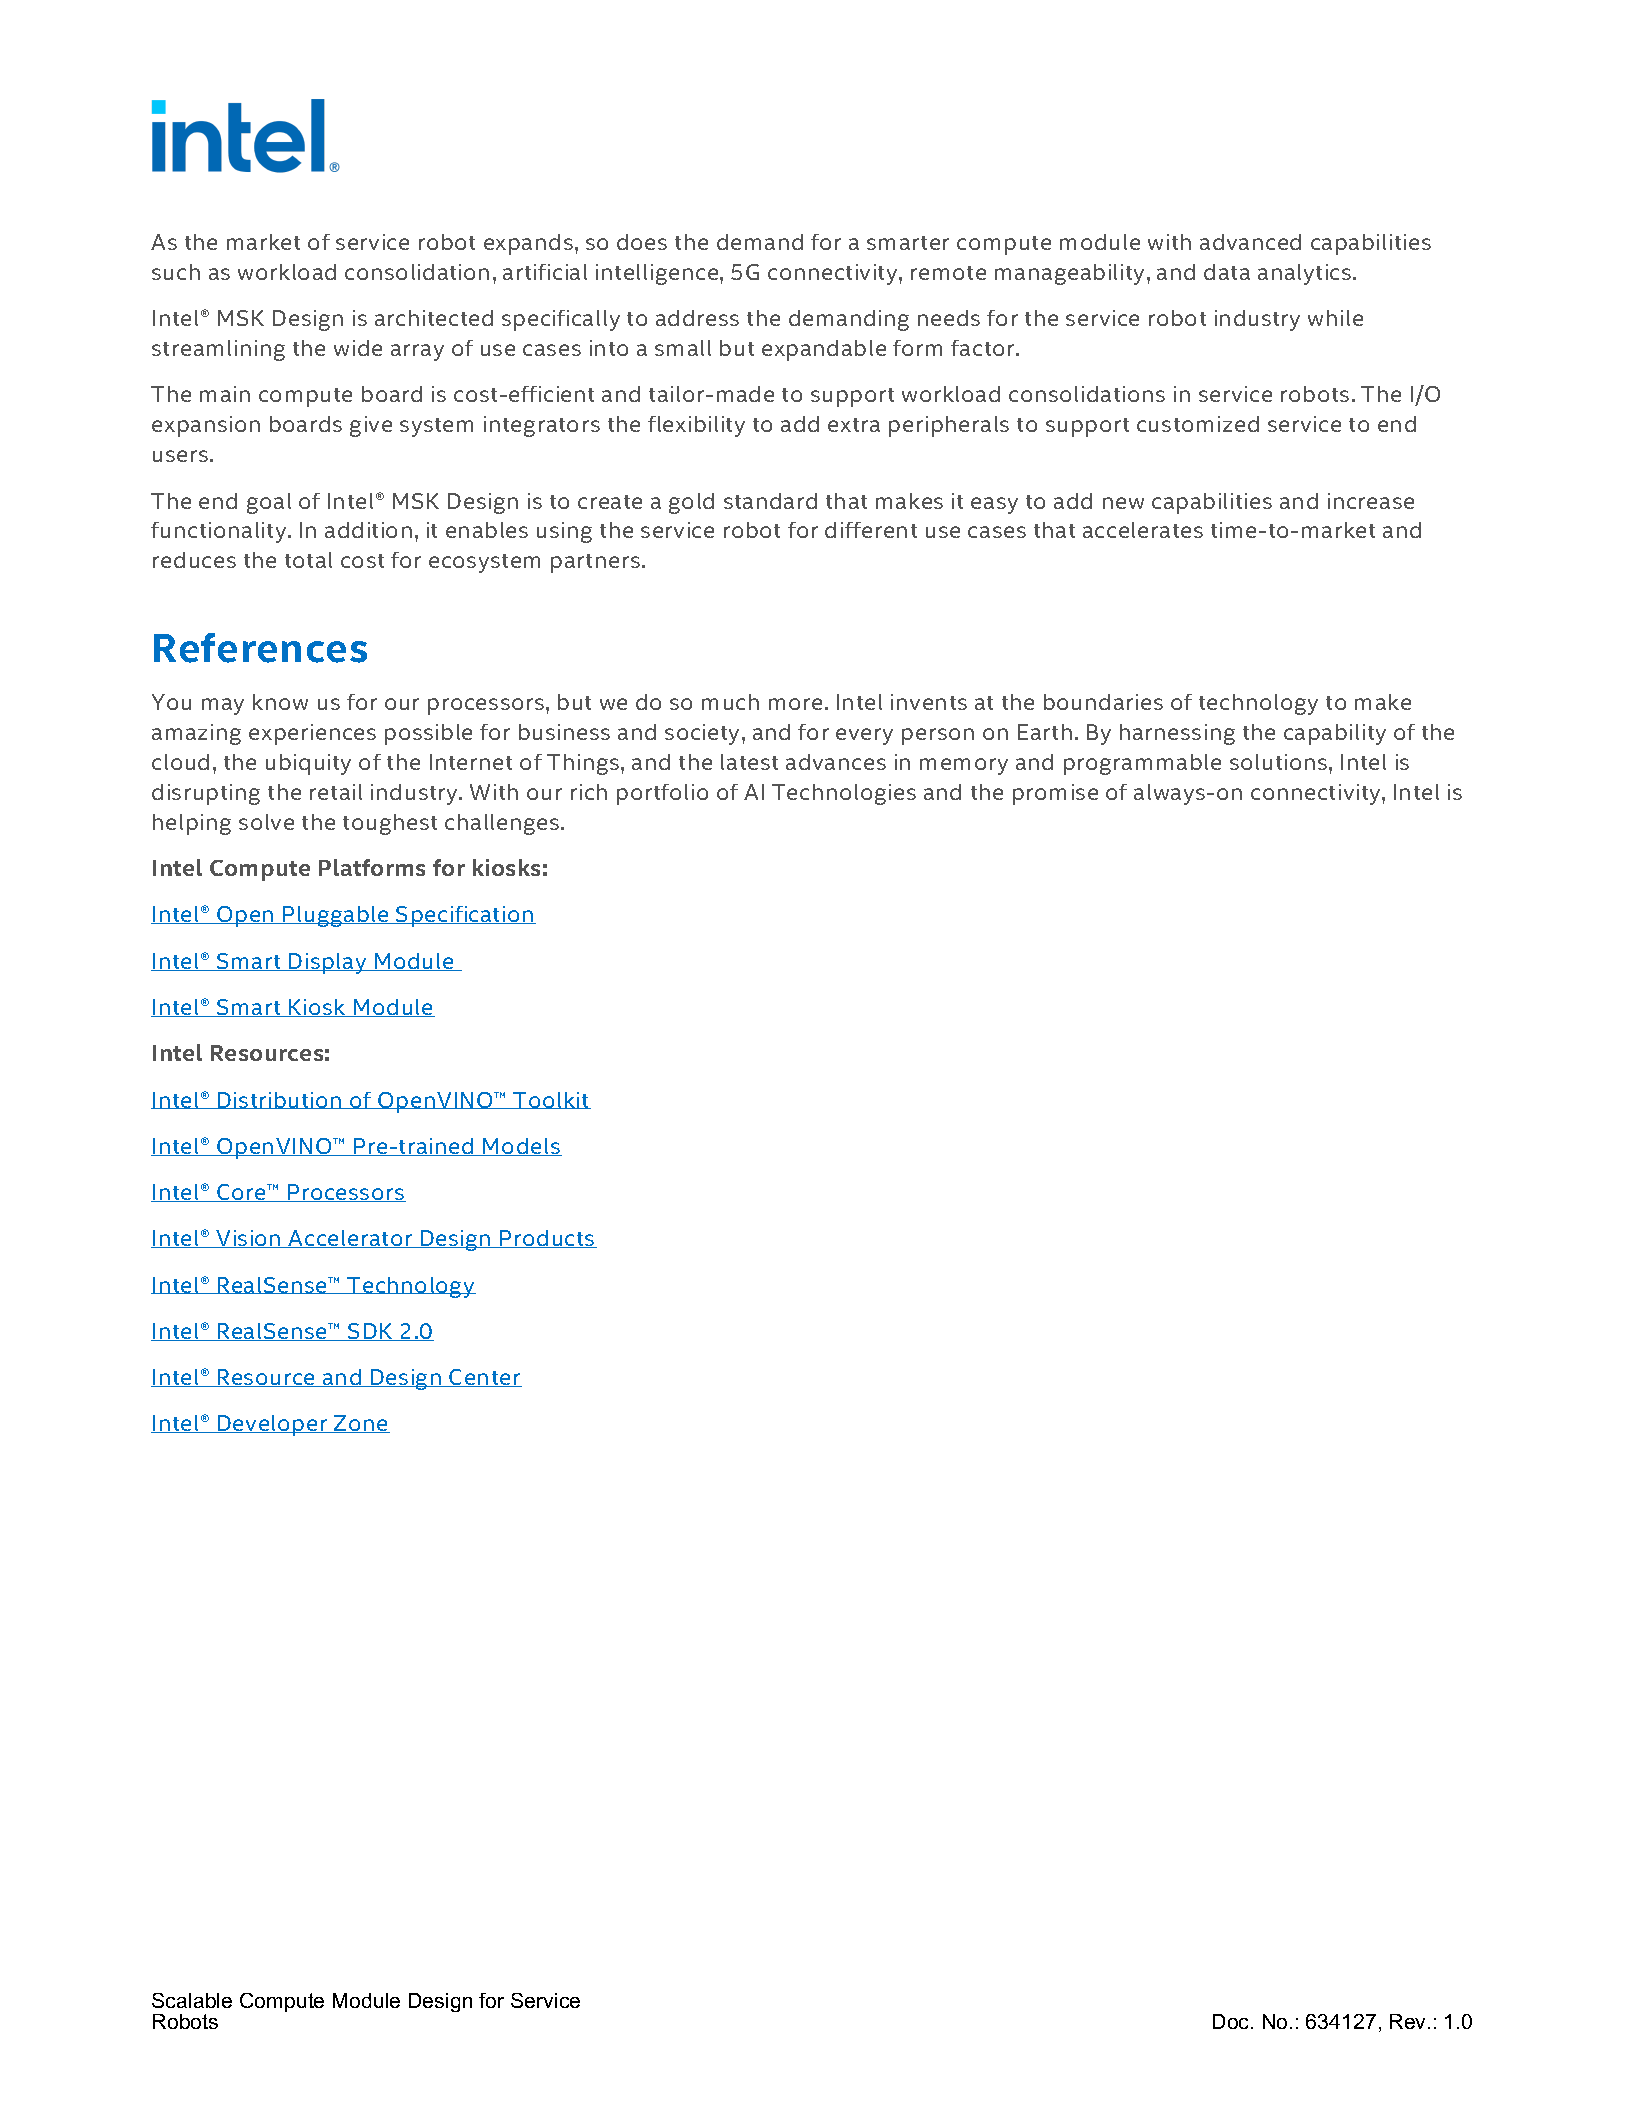 The image size is (1639, 2121). What do you see at coordinates (192, 2000) in the screenshot?
I see `Scalable` at bounding box center [192, 2000].
